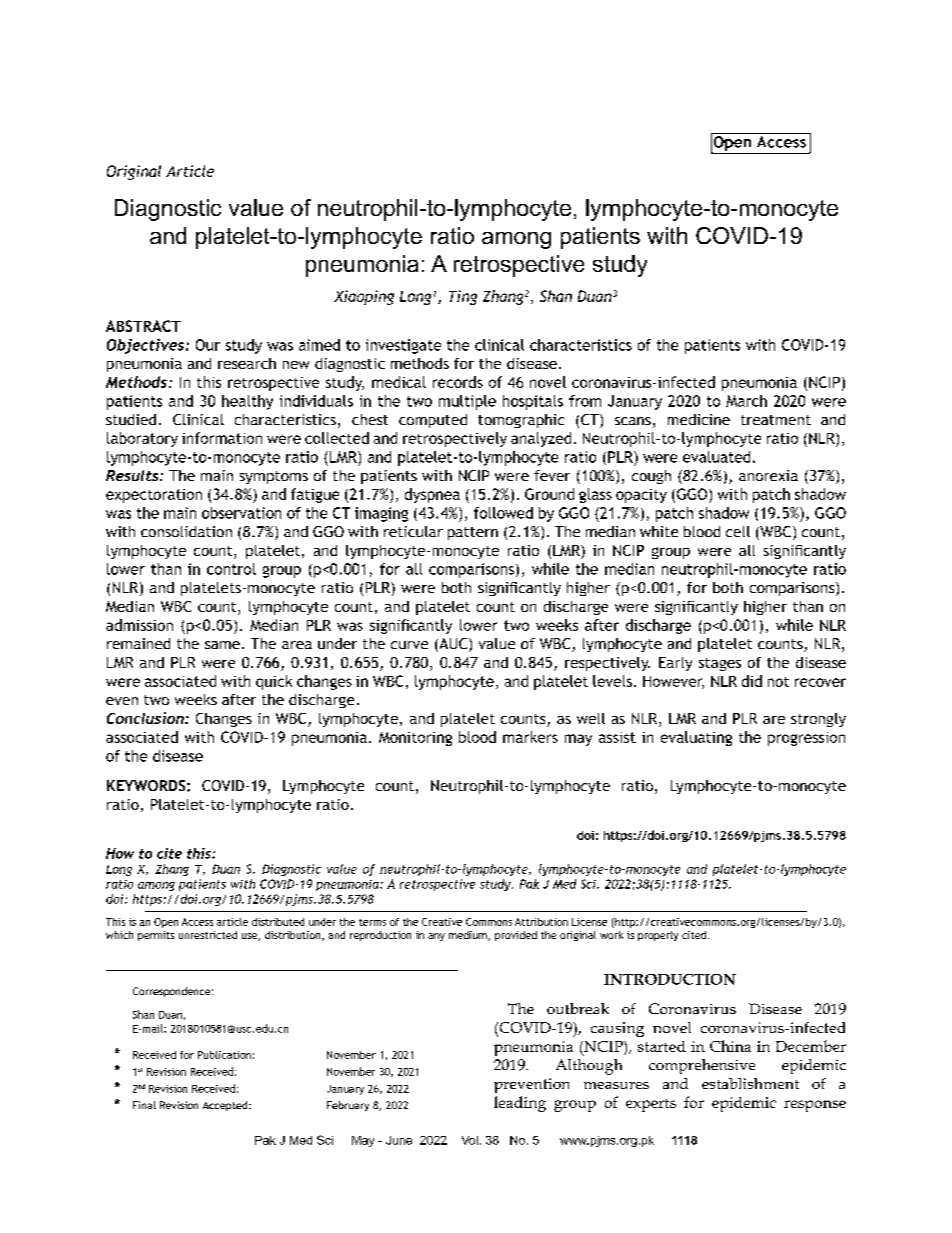  What do you see at coordinates (658, 936) in the screenshot?
I see `properly` at bounding box center [658, 936].
